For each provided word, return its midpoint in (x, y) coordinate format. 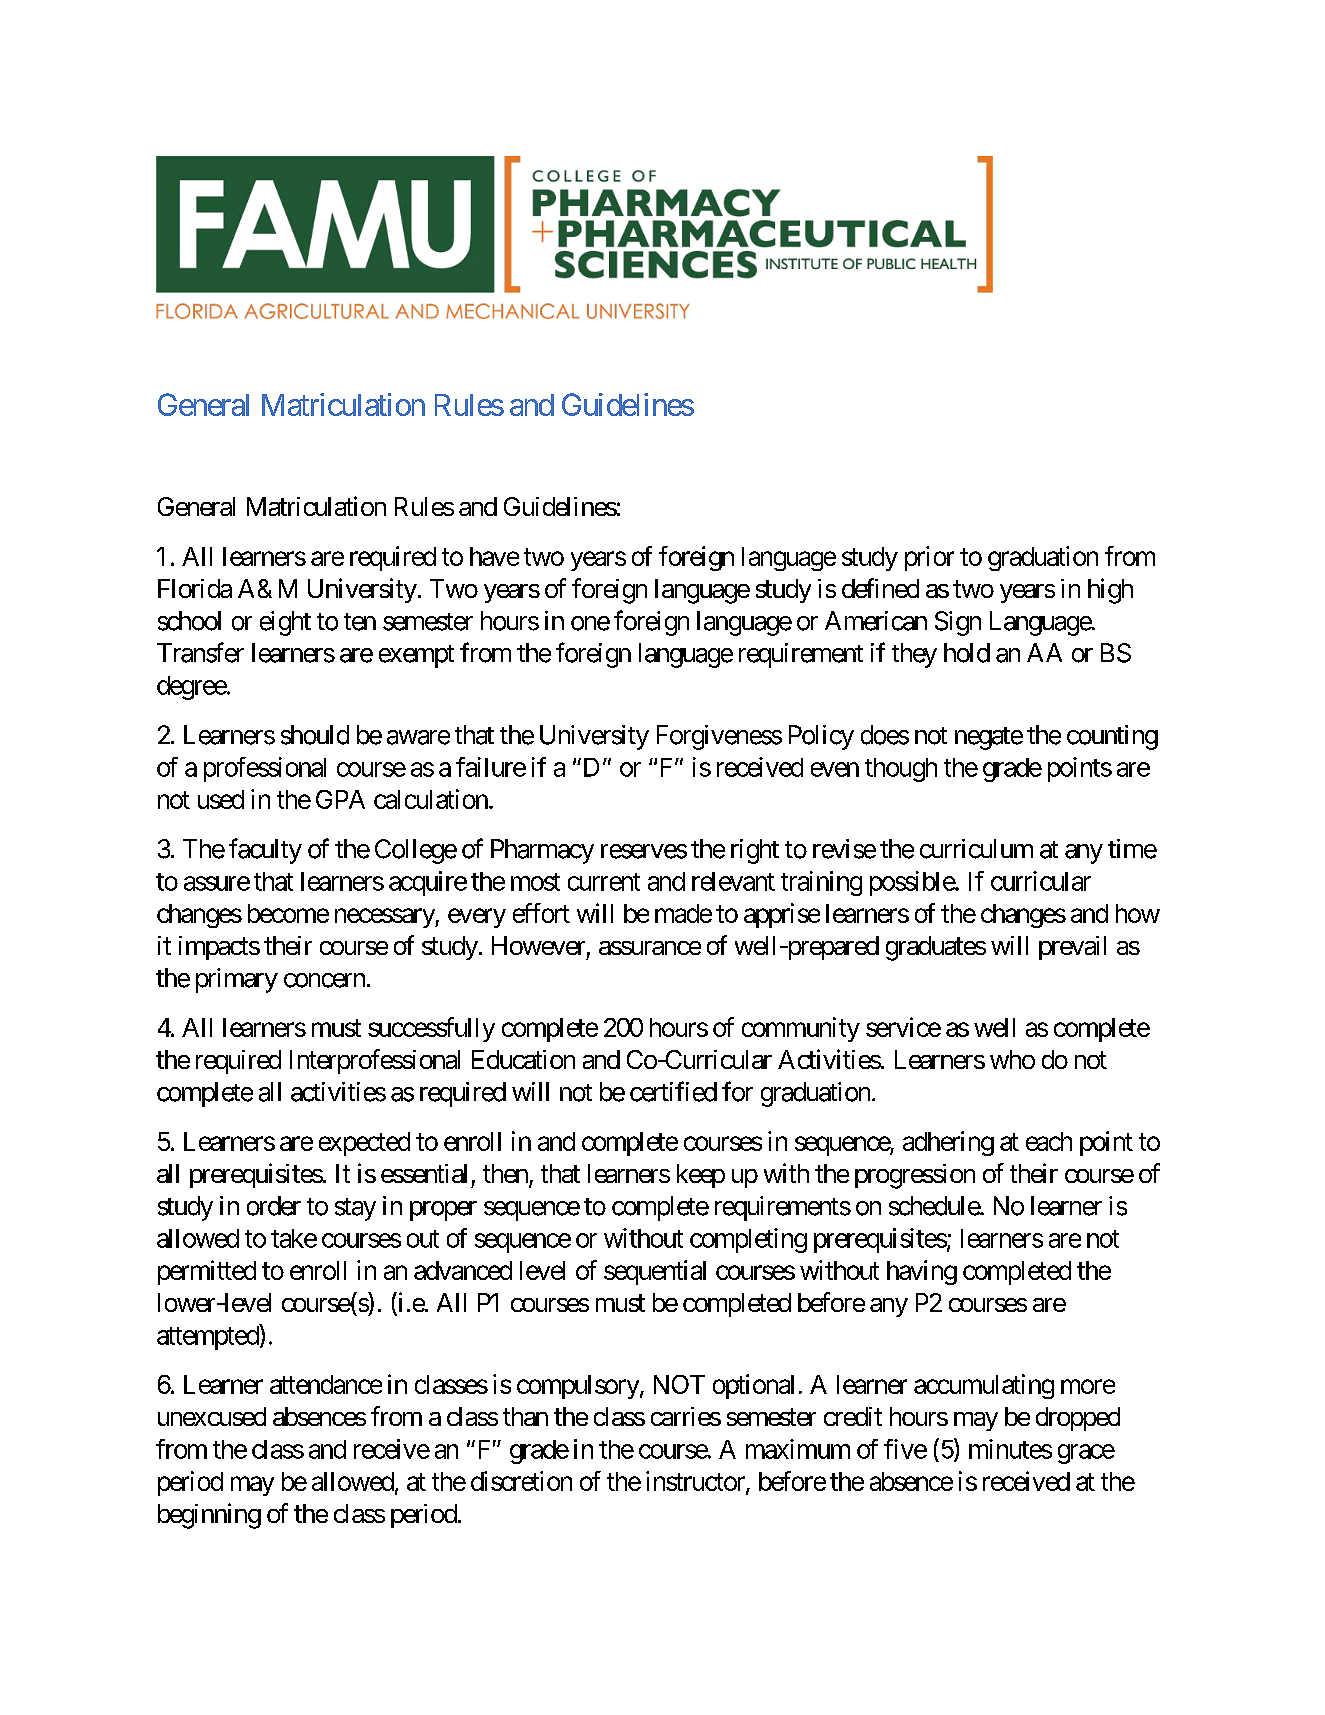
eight (285, 623)
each (1049, 1141)
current (604, 882)
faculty (265, 851)
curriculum (976, 849)
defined (880, 588)
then (505, 1173)
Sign (958, 623)
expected (364, 1144)
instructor (696, 1482)
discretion (521, 1481)
